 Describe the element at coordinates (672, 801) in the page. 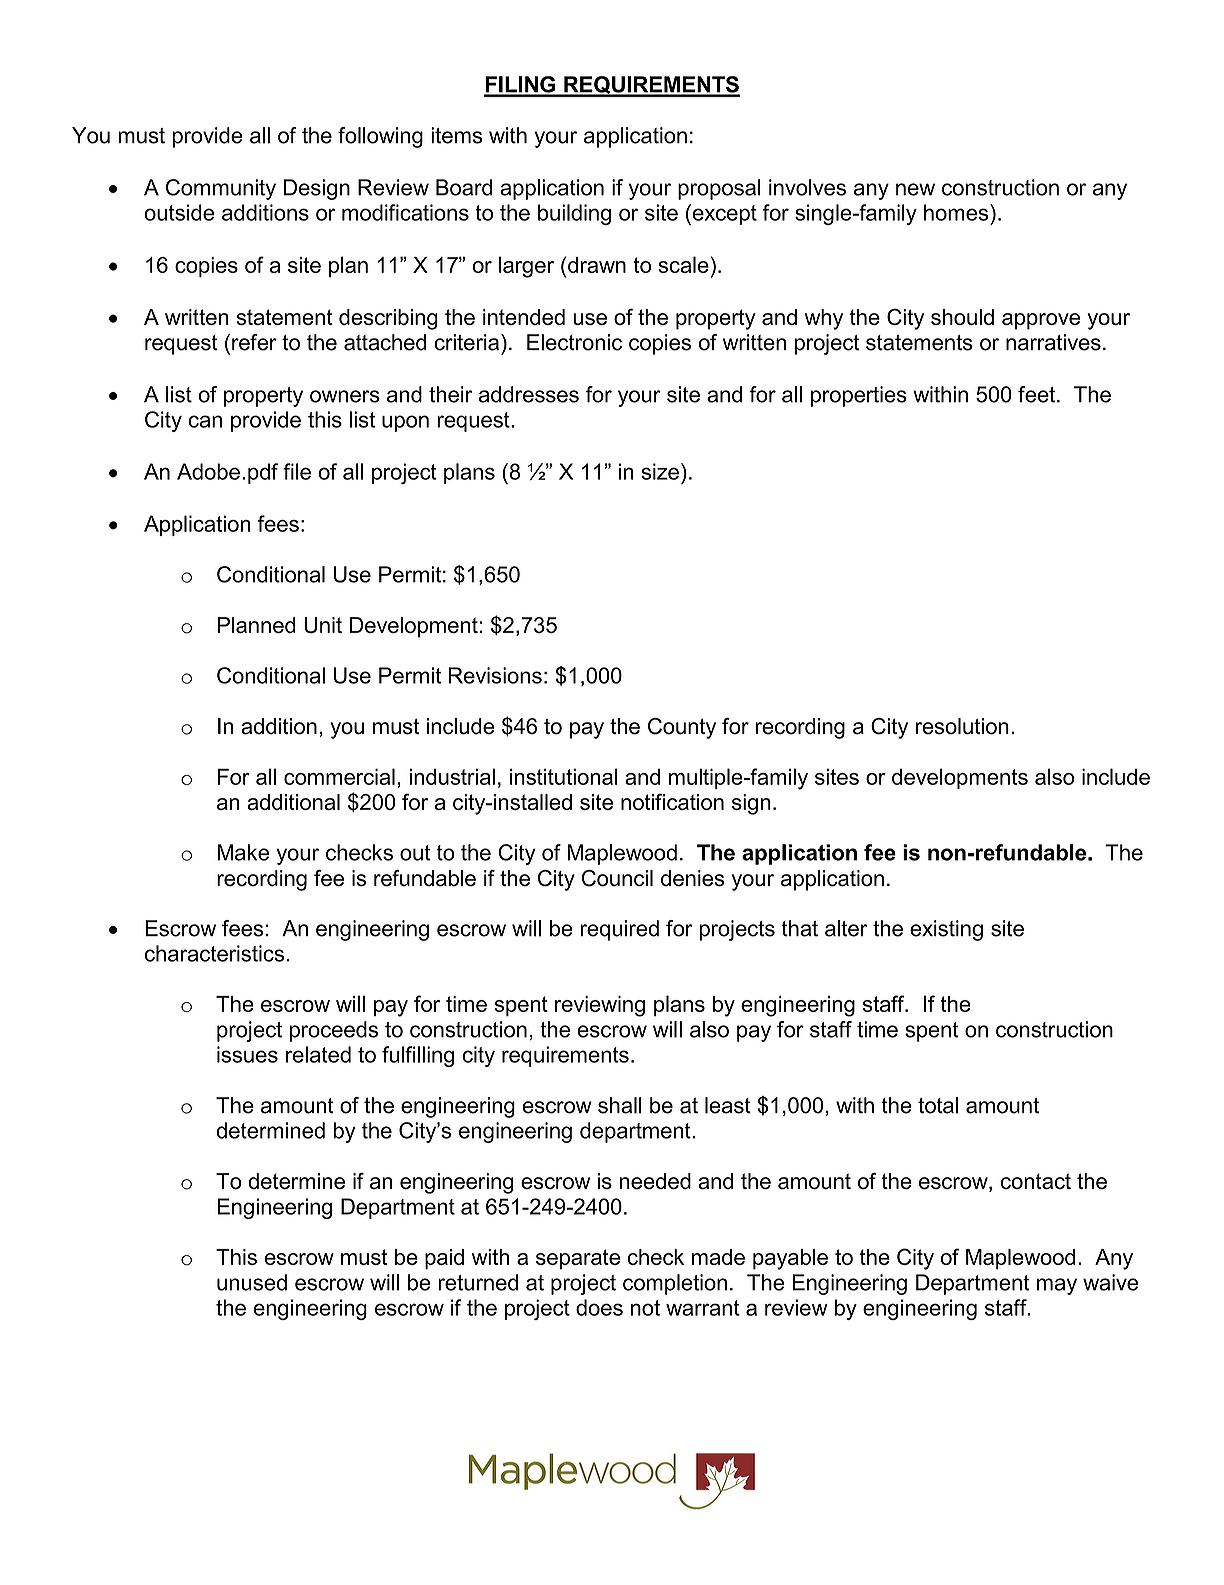

I see `notification` at that location.
